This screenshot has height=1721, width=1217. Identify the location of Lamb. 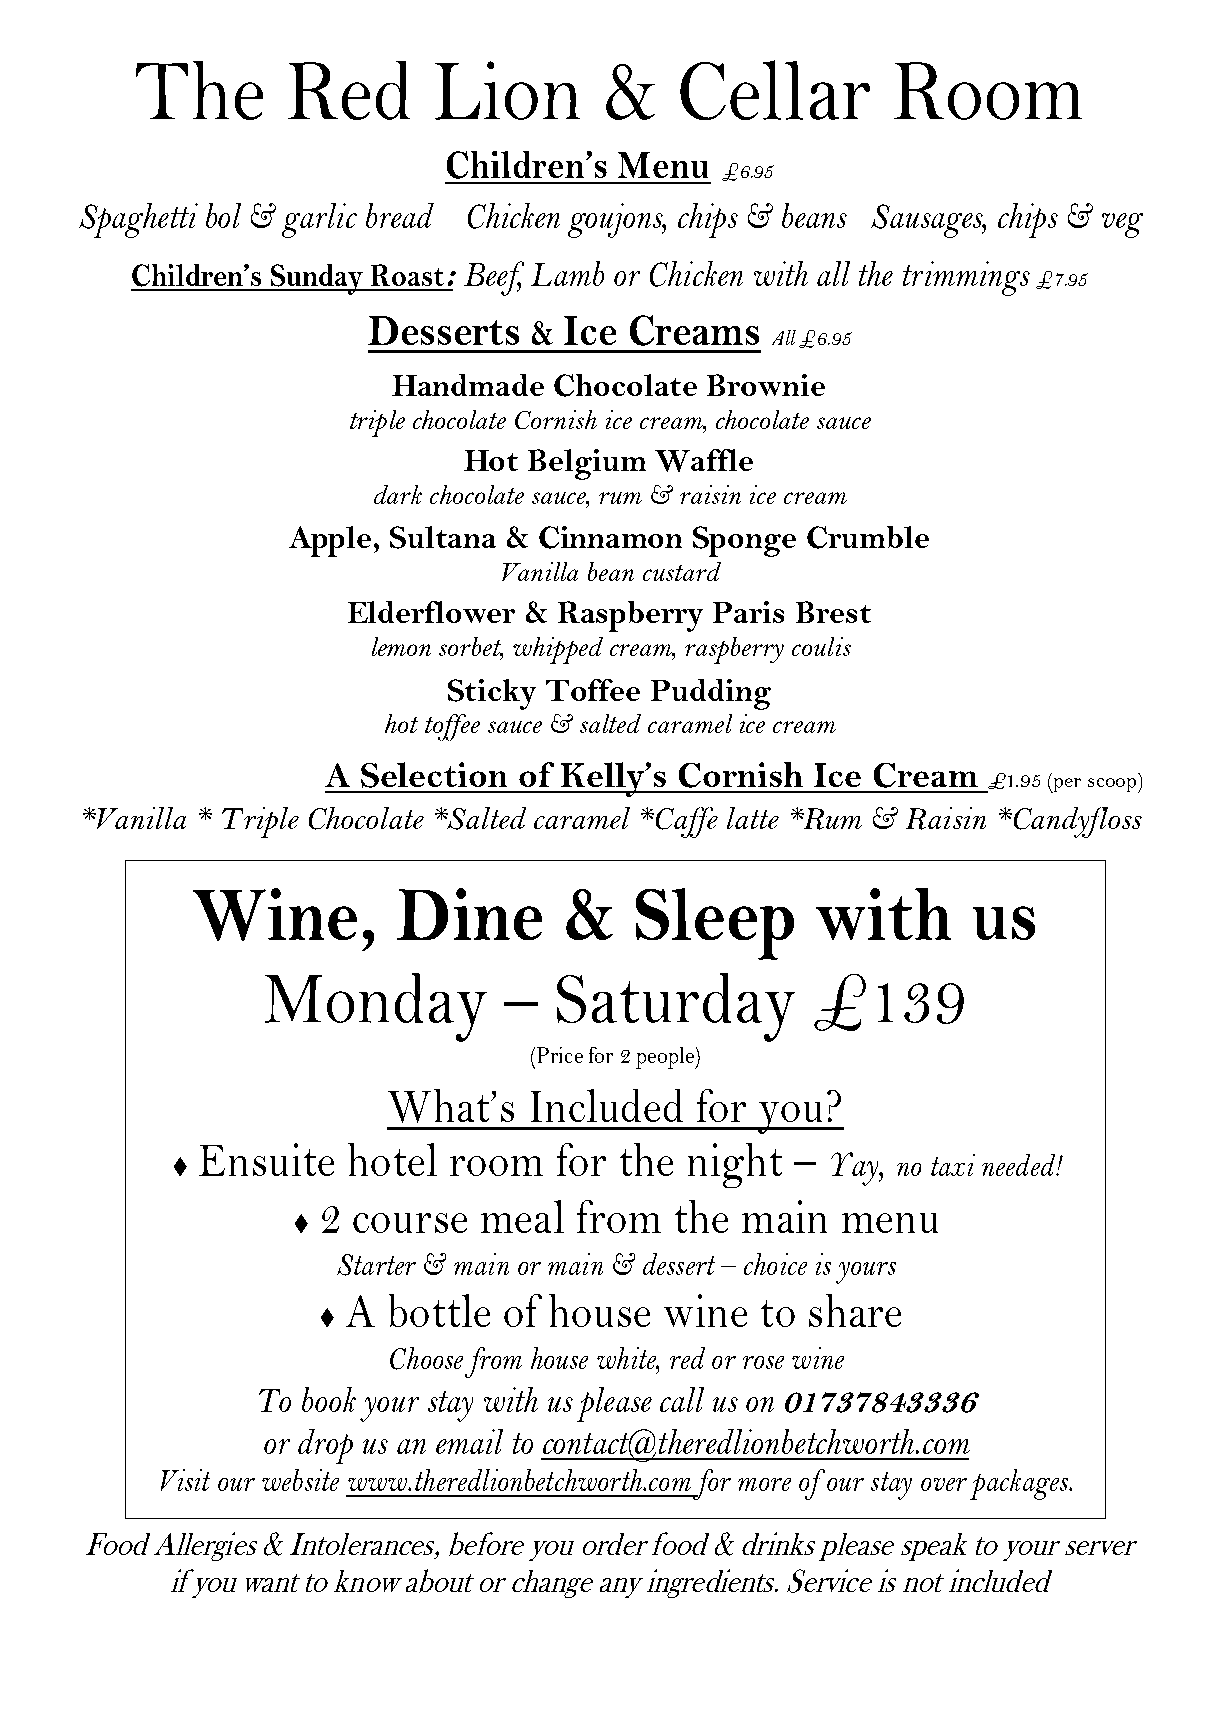
(567, 273).
